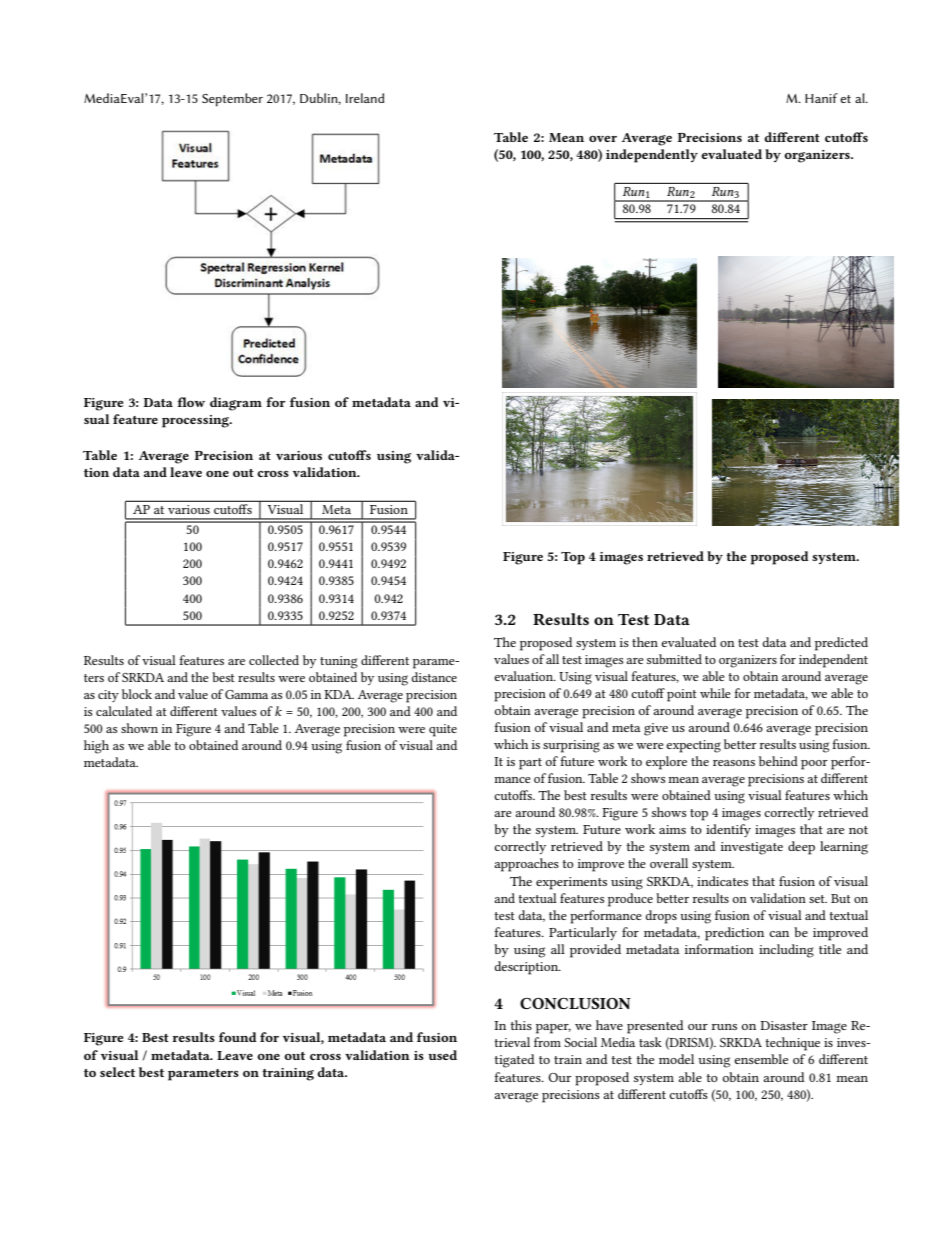 This document has height=1233, width=952. Describe the element at coordinates (442, 1055) in the document. I see `used` at that location.
